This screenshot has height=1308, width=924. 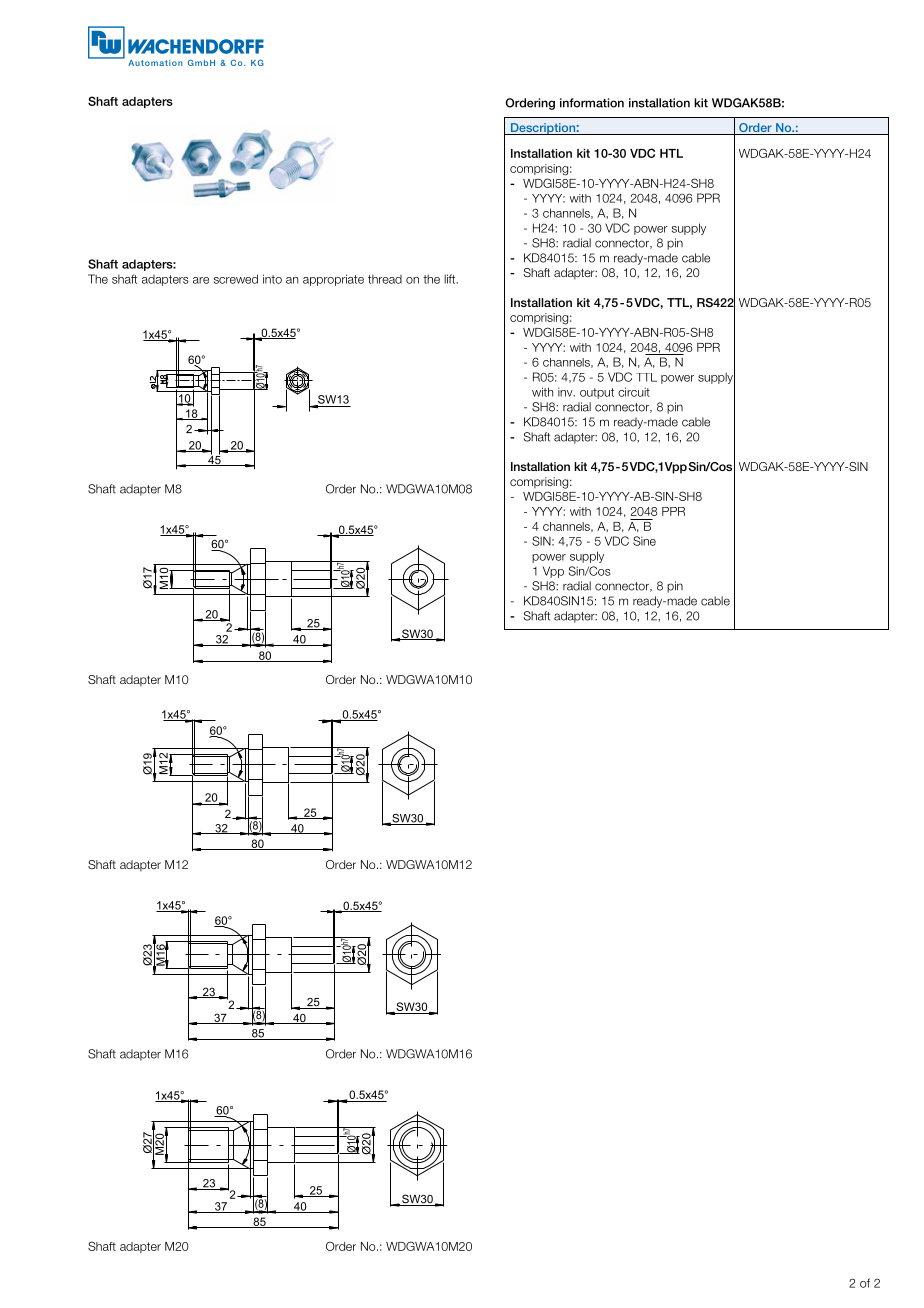 I want to click on are, so click(x=201, y=280).
